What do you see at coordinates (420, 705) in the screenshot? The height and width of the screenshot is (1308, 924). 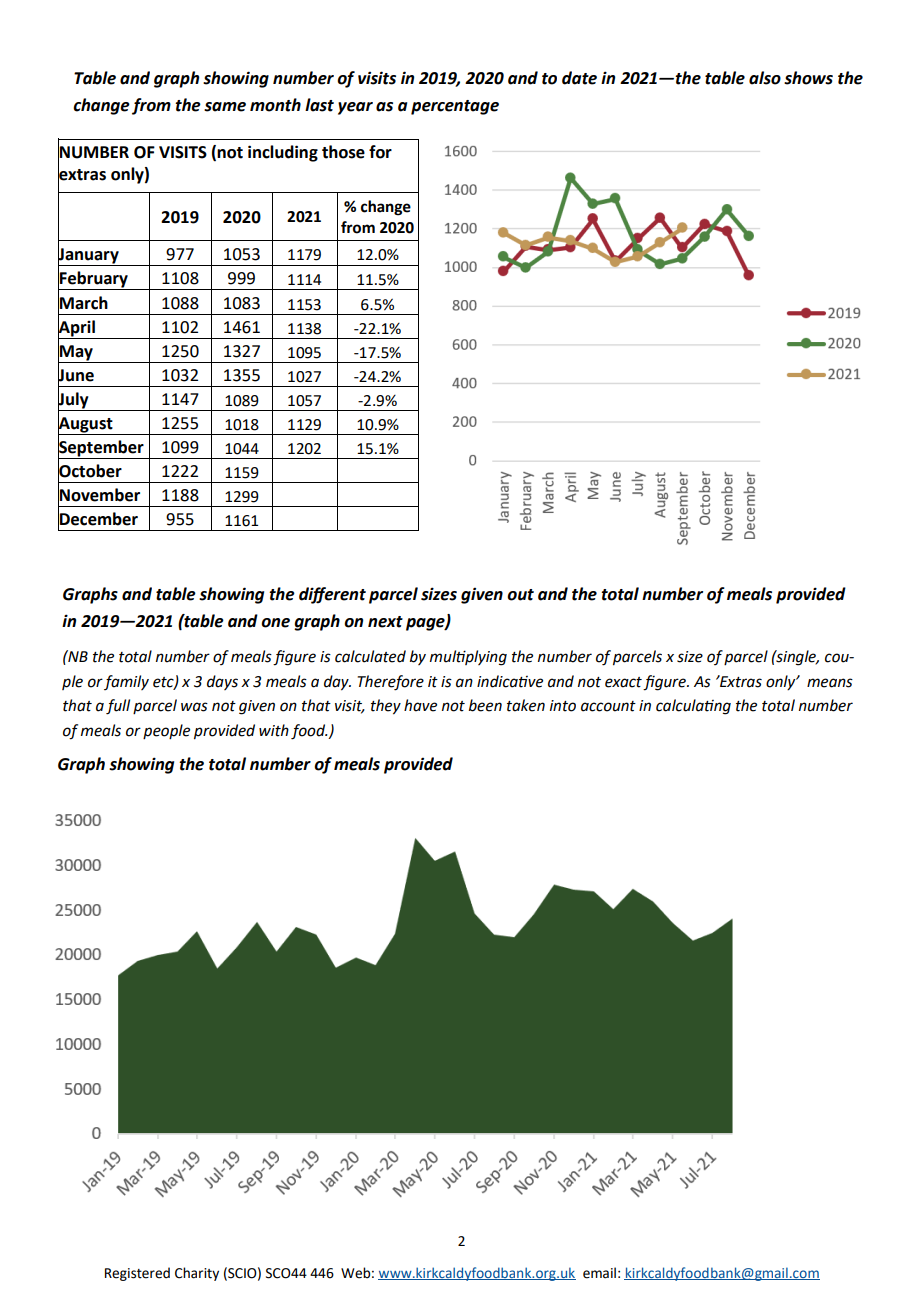 I see `have` at bounding box center [420, 705].
